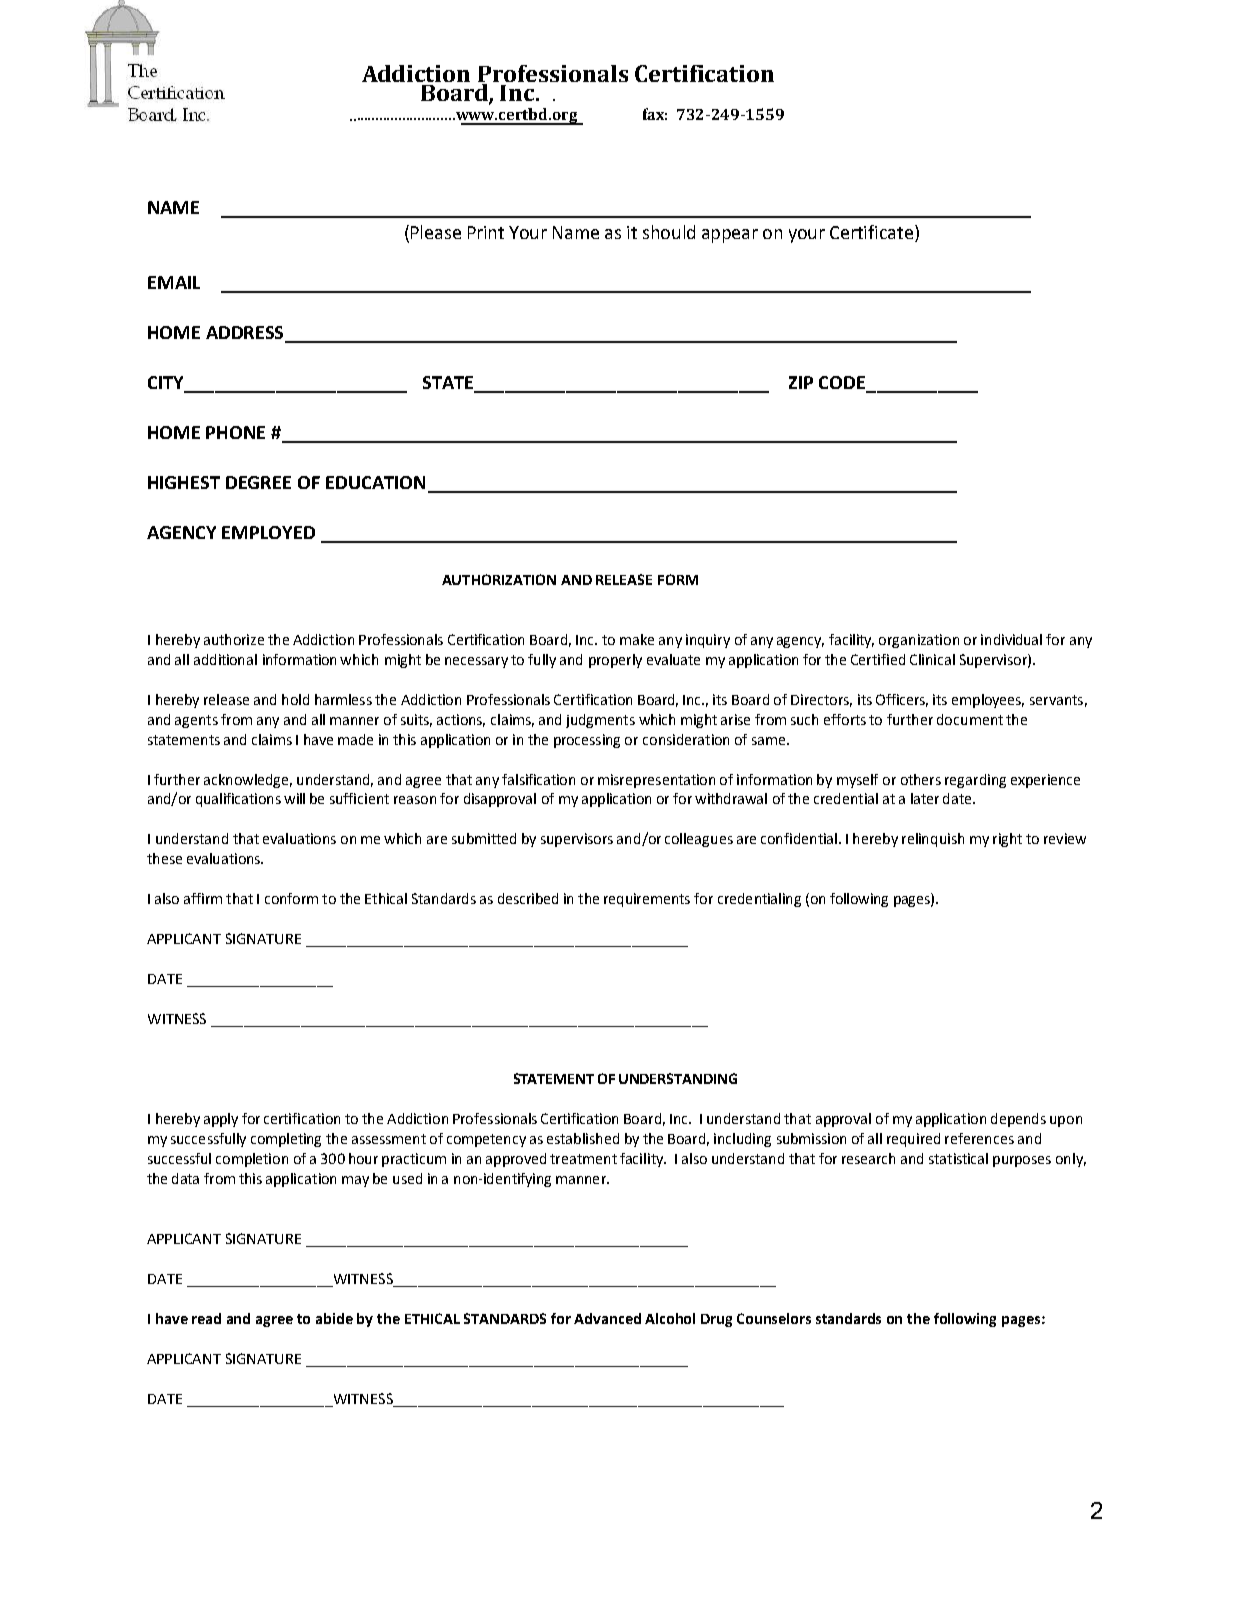  Describe the element at coordinates (970, 719) in the document. I see `document` at that location.
